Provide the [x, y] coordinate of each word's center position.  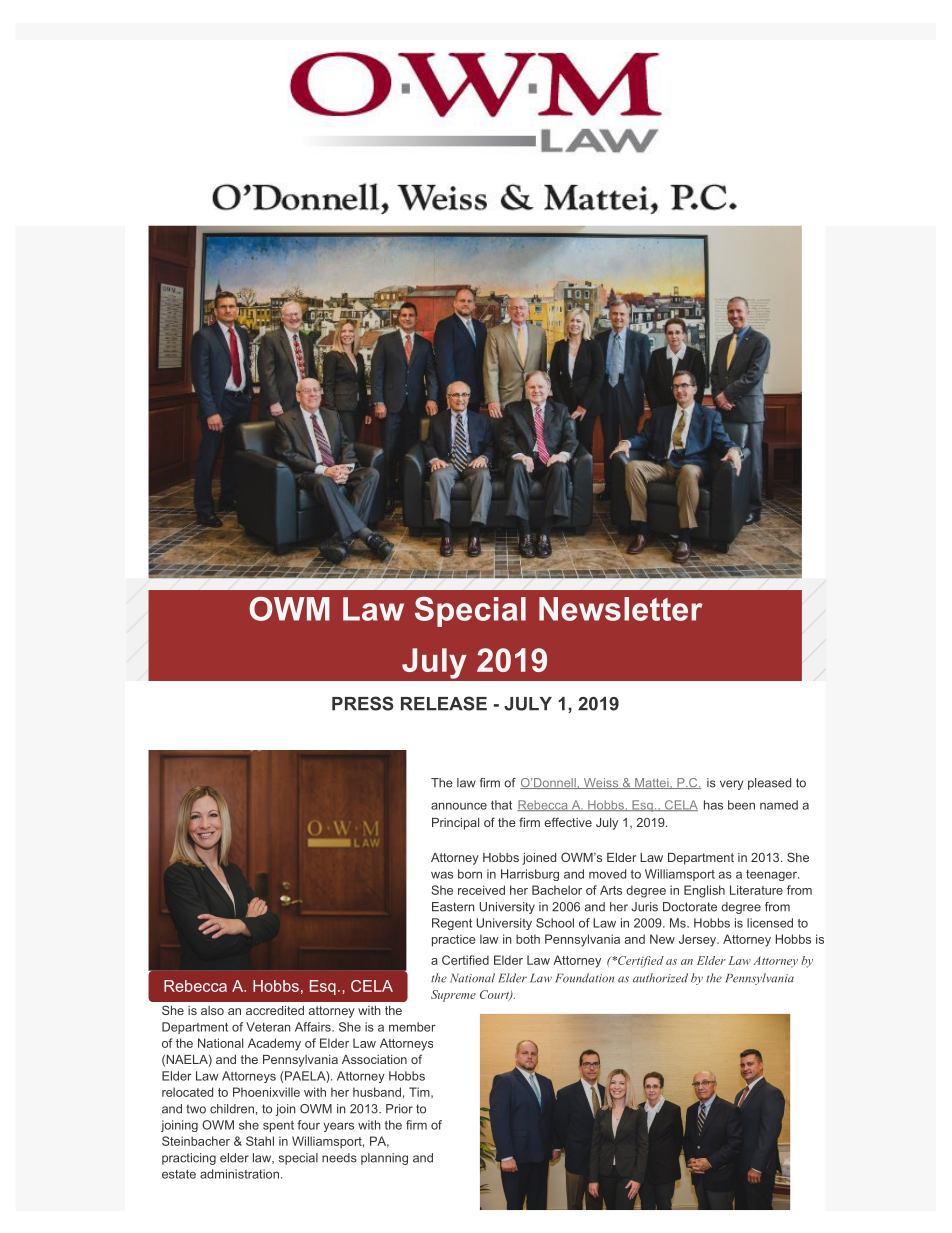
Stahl [260, 1141]
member [412, 1027]
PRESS [363, 703]
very [731, 785]
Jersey [699, 940]
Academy [274, 1044]
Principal [455, 824]
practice [453, 940]
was [442, 875]
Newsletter [621, 609]
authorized [660, 978]
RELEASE [444, 703]
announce [459, 806]
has [713, 805]
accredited [275, 1010]
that [501, 805]
